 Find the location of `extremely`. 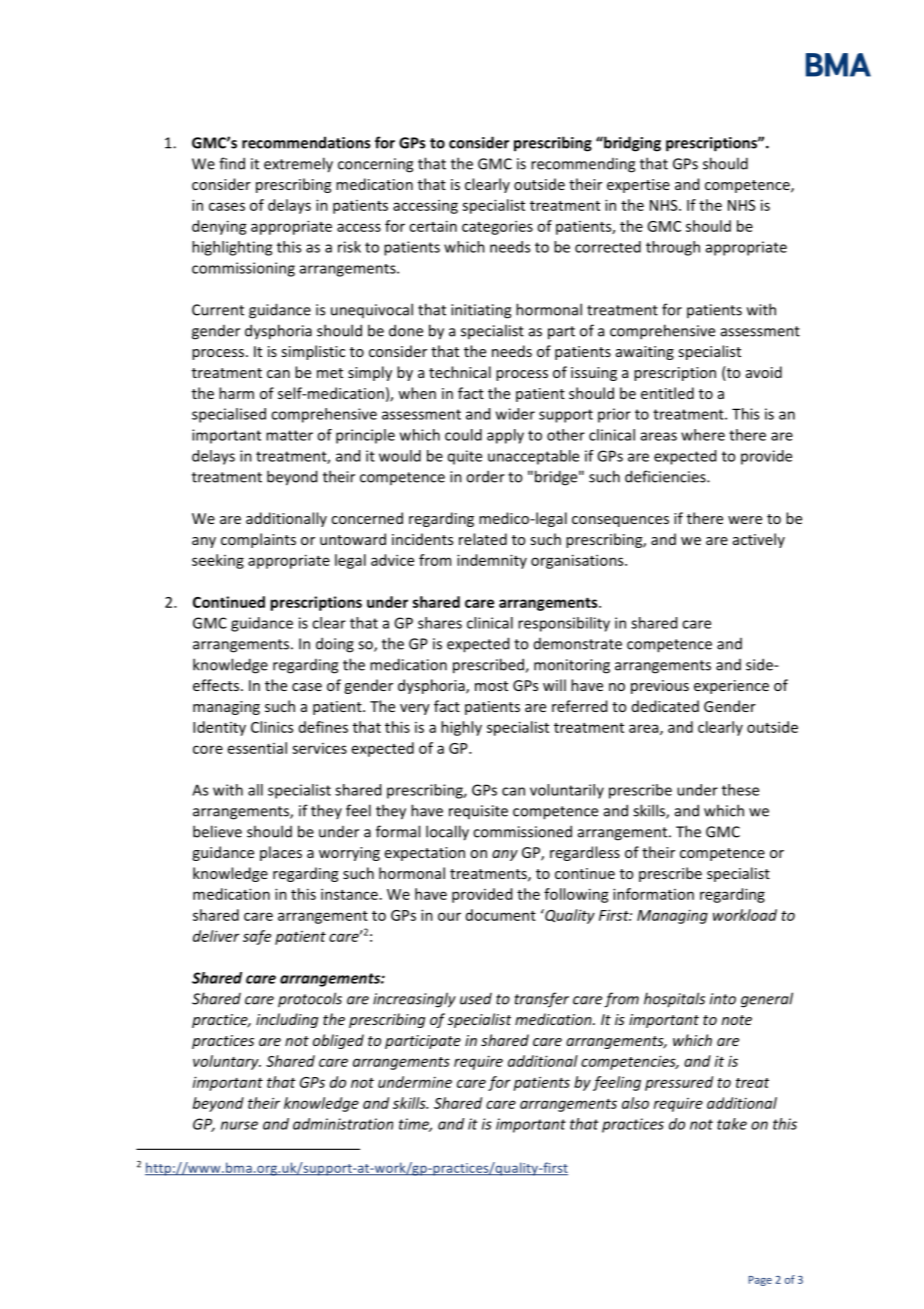

extremely is located at coordinates (298, 165).
